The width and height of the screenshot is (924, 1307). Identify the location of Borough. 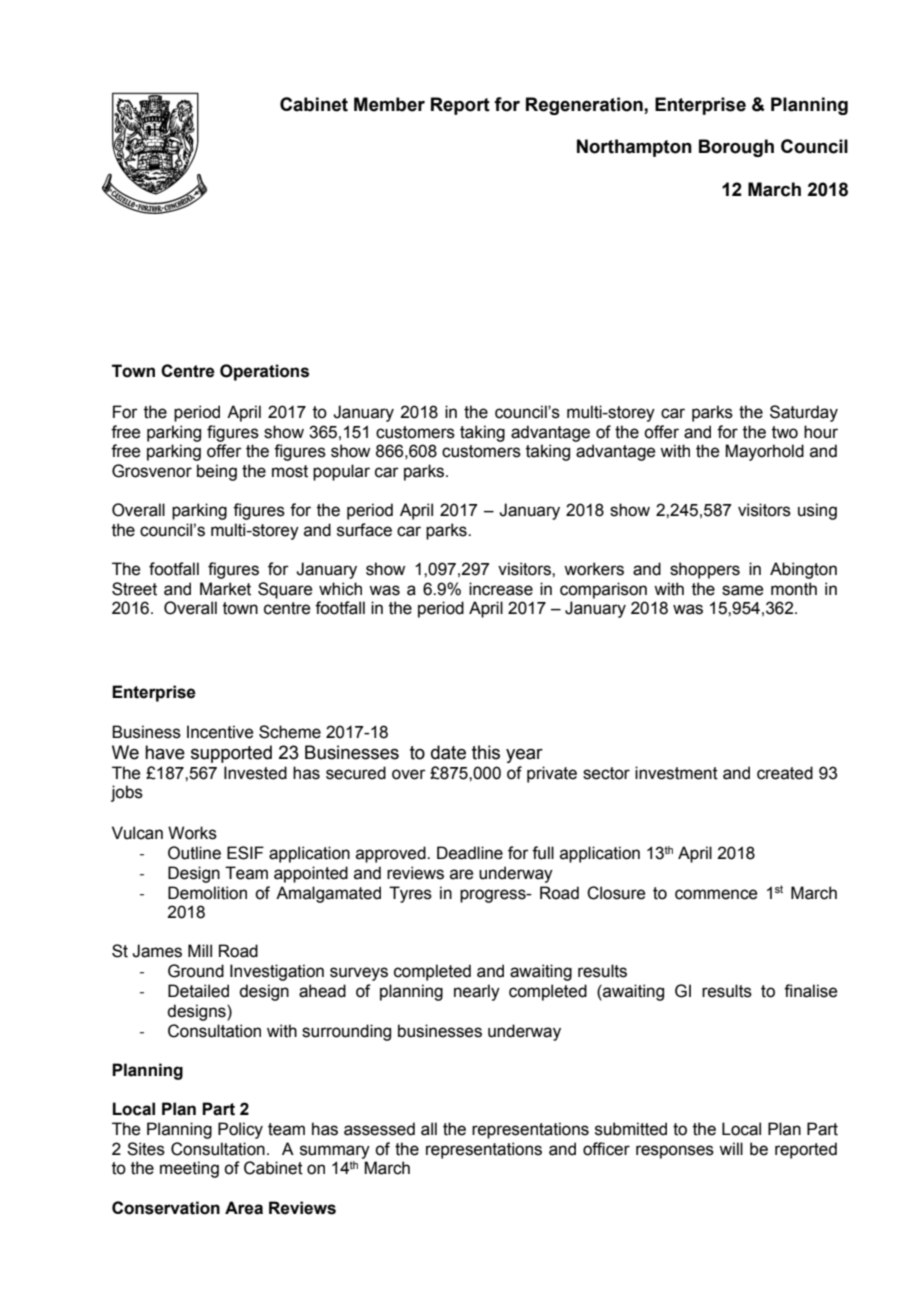
(736, 148).
